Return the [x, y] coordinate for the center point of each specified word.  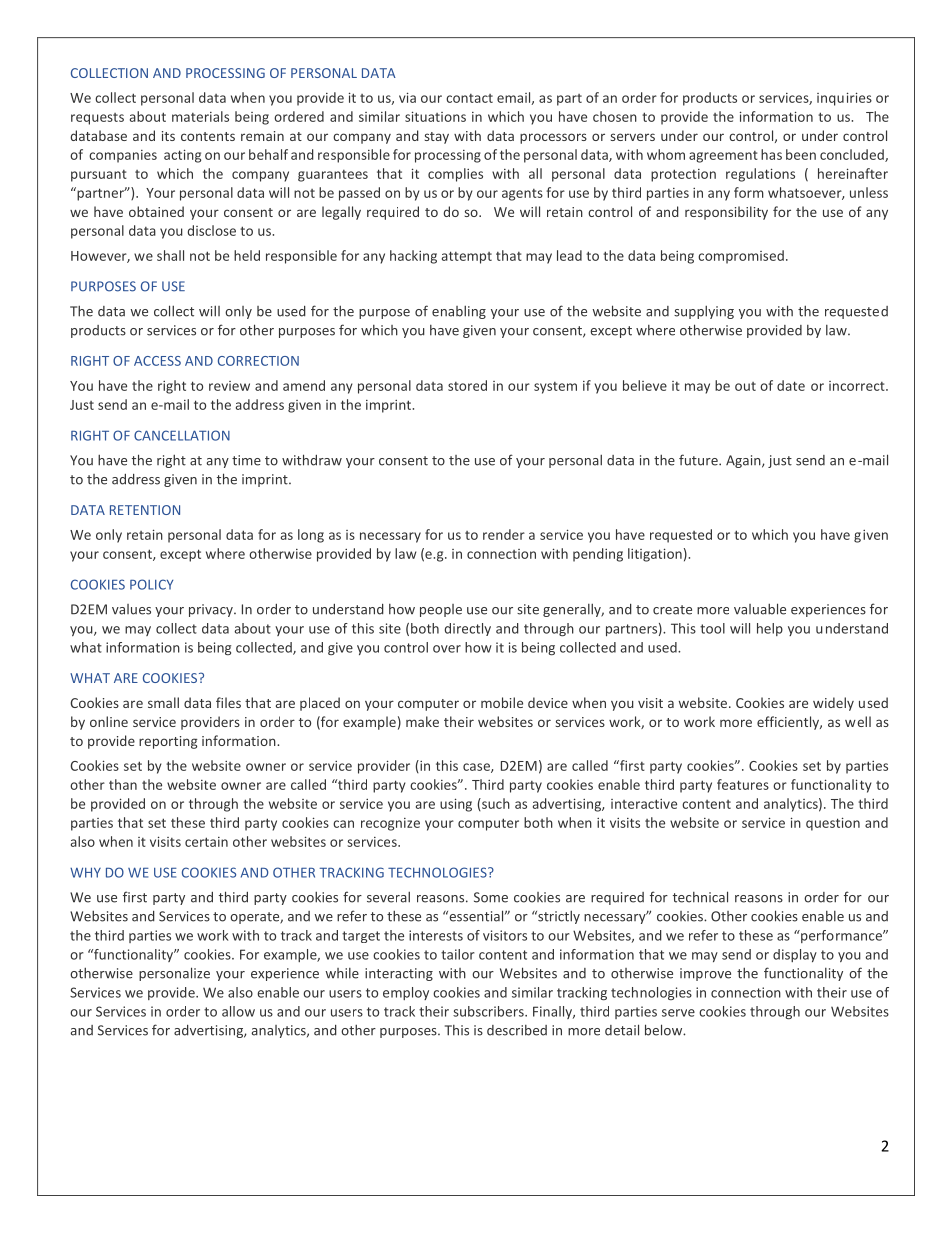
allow [238, 1011]
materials [200, 116]
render [504, 534]
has [771, 154]
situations [435, 116]
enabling [459, 312]
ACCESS [157, 361]
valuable [760, 609]
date [791, 385]
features [743, 784]
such [495, 804]
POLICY [151, 584]
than [123, 784]
